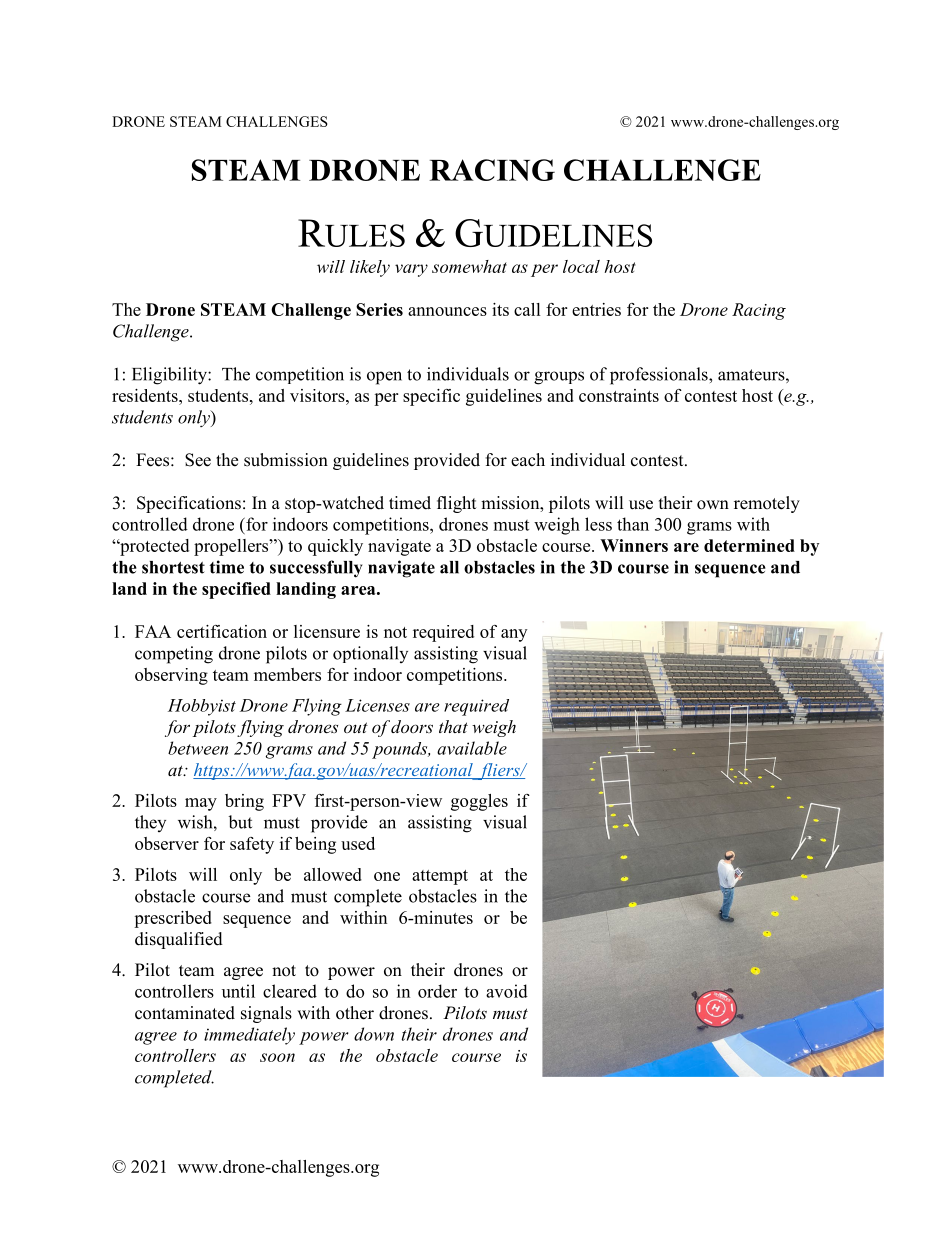 Image resolution: width=952 pixels, height=1233 pixels. Describe the element at coordinates (437, 991) in the image. I see `order` at that location.
